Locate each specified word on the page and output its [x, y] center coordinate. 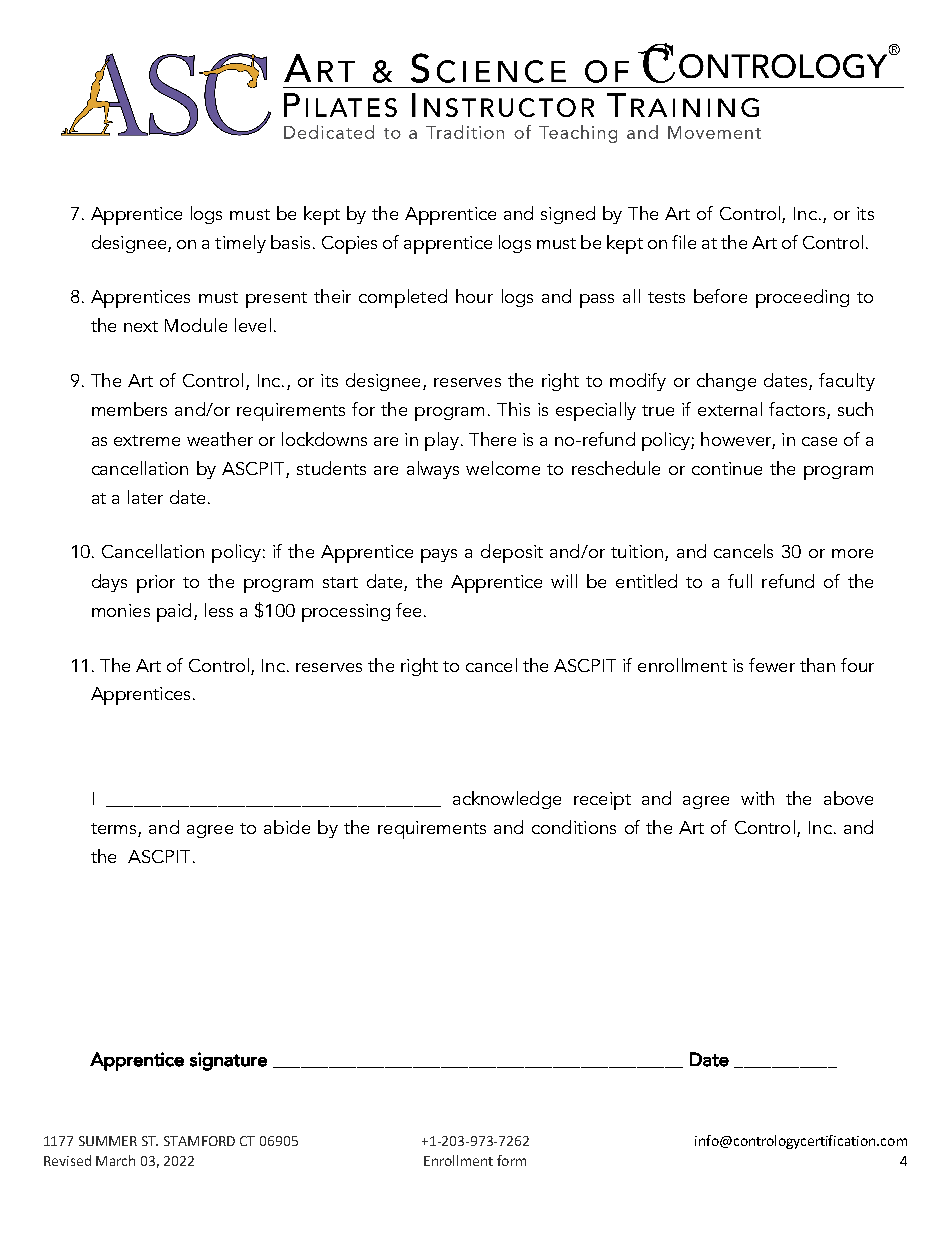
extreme [147, 440]
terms [115, 830]
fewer [772, 665]
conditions [574, 827]
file [684, 242]
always [433, 470]
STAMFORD [199, 1141]
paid [174, 612]
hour [474, 296]
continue [727, 468]
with [757, 798]
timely [240, 244]
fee [408, 610]
